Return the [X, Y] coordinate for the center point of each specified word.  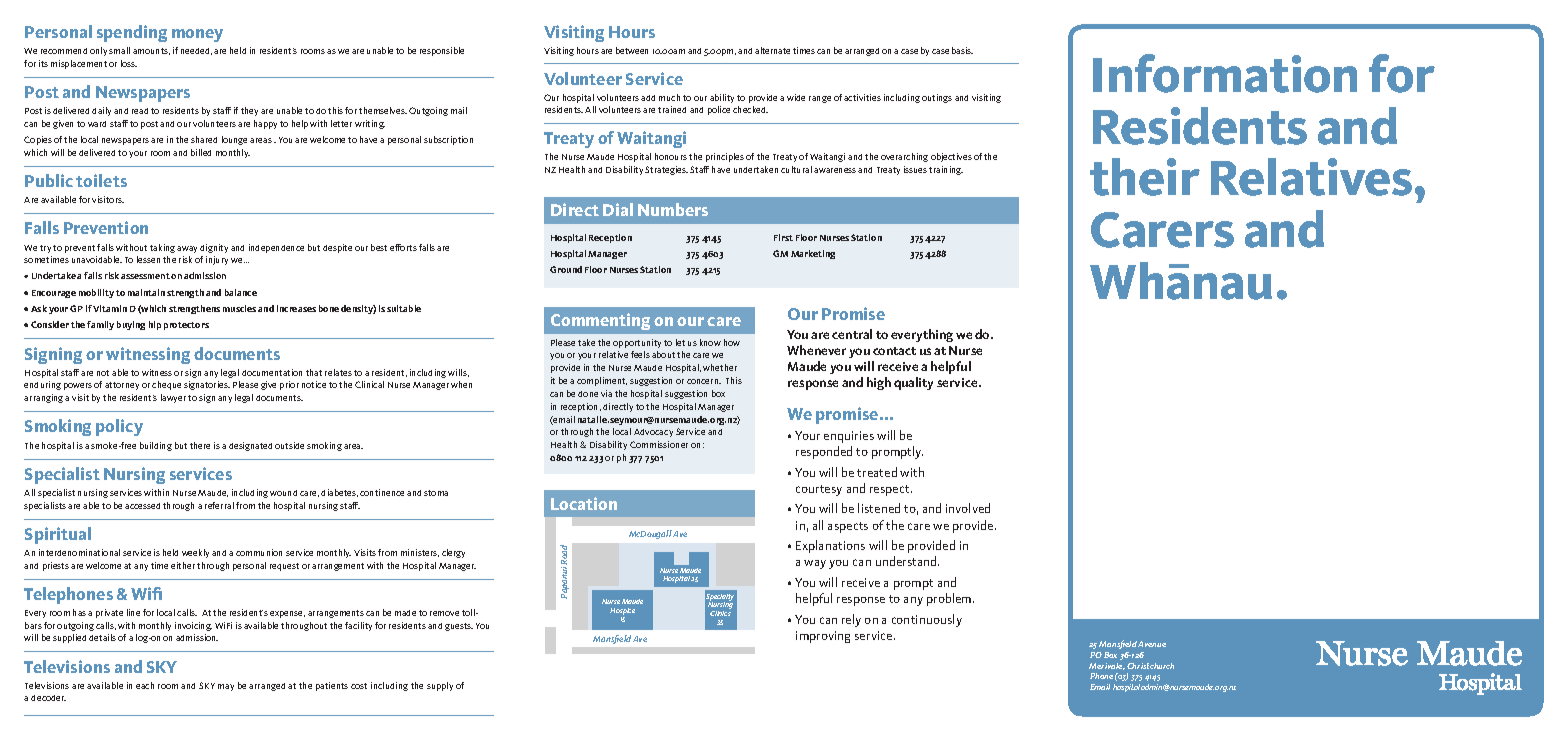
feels [640, 354]
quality [913, 383]
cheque [166, 385]
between [632, 50]
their [1145, 177]
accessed [142, 506]
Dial [618, 209]
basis [962, 50]
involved [968, 508]
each [145, 685]
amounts [151, 51]
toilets [101, 180]
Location [584, 503]
